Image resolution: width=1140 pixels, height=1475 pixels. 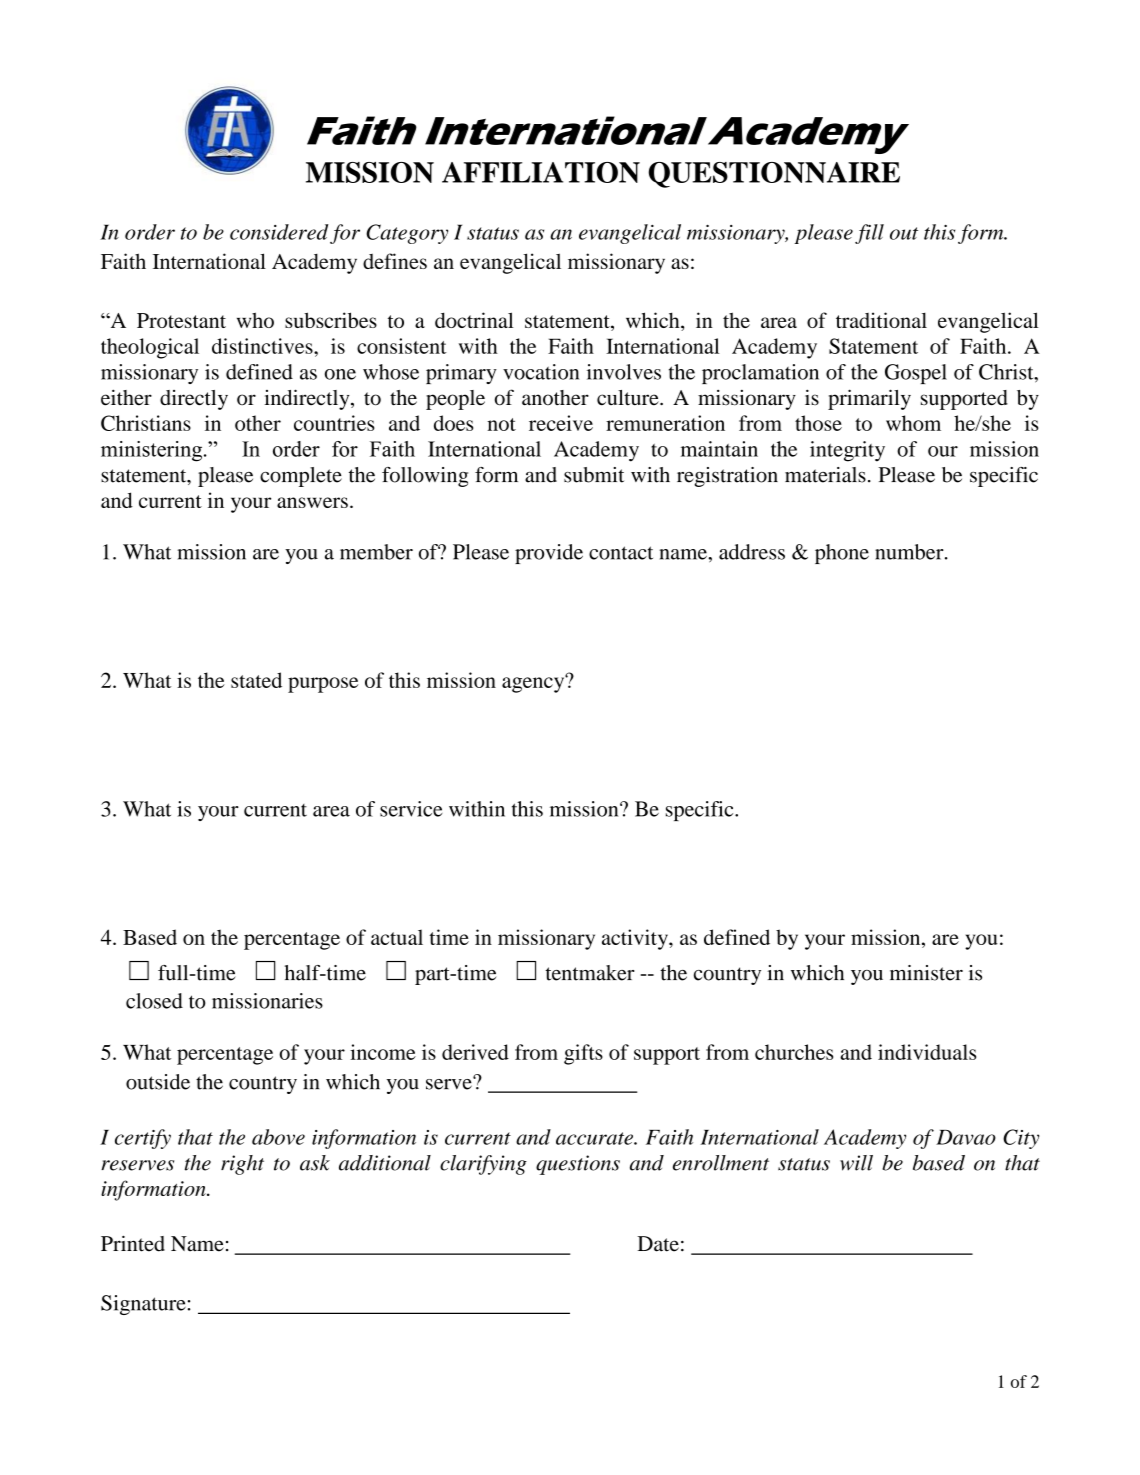 I want to click on closed, so click(x=154, y=1001).
